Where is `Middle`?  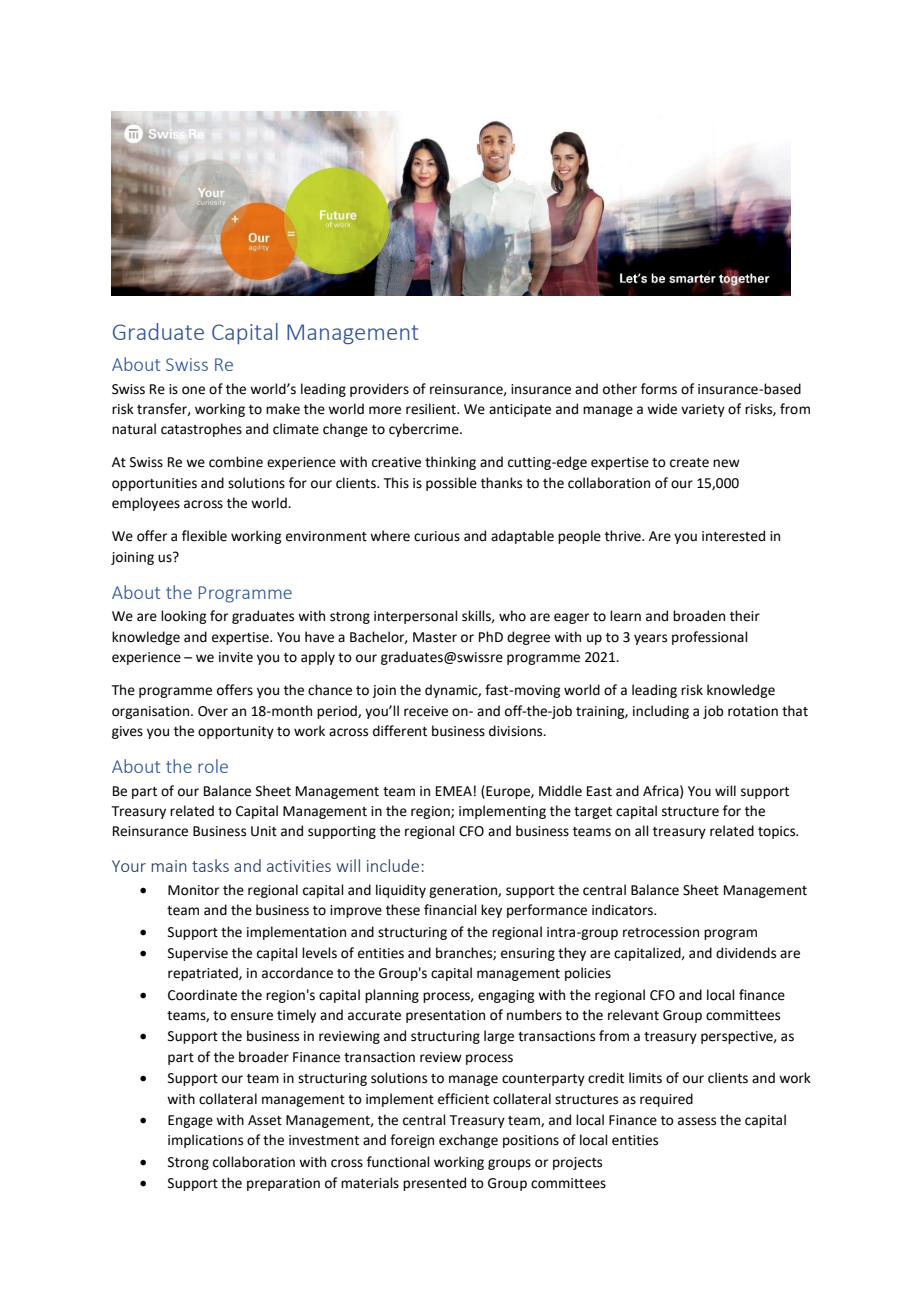 Middle is located at coordinates (560, 791).
